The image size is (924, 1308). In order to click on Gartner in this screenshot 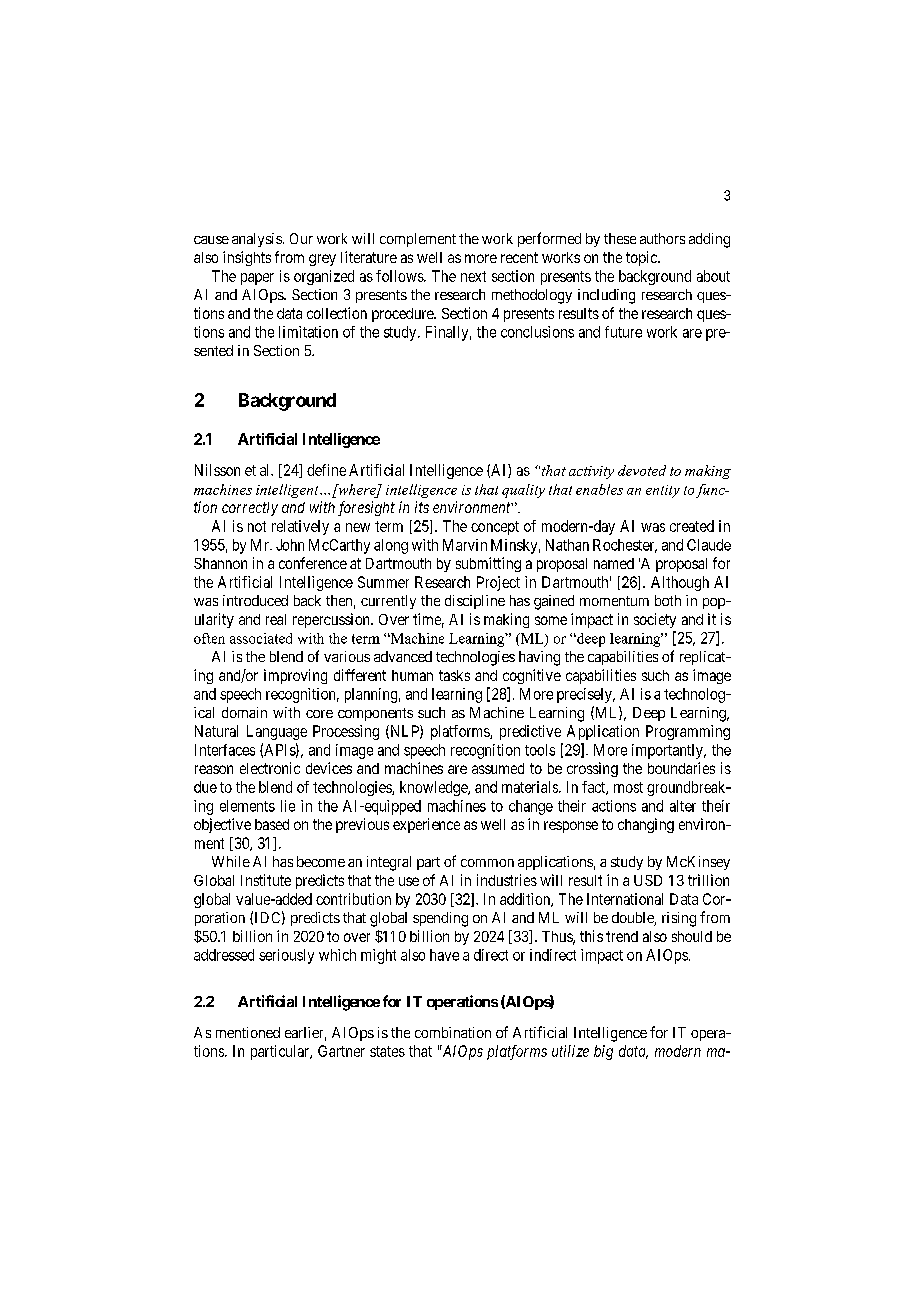, I will do `click(341, 1051)`.
